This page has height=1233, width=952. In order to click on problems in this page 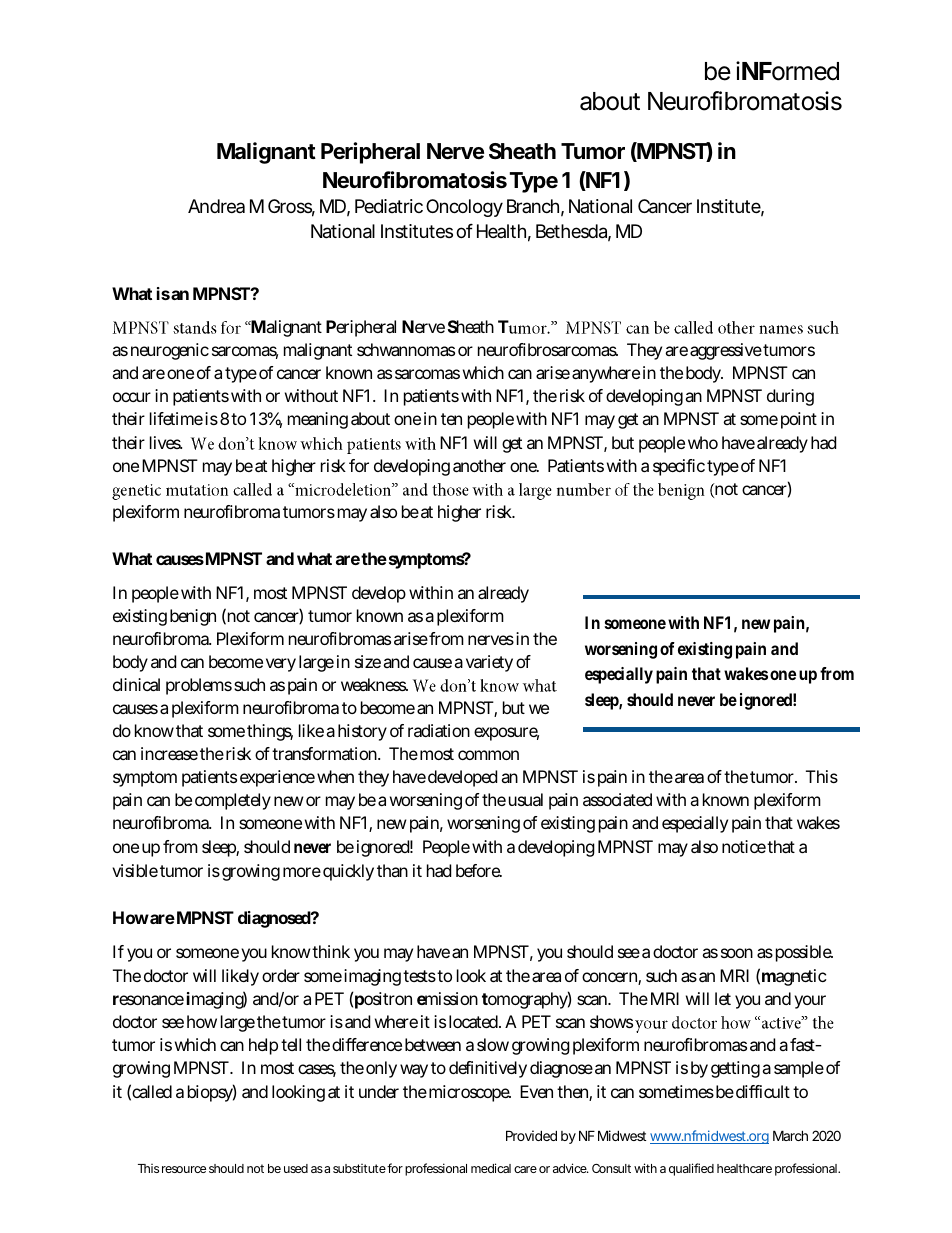, I will do `click(199, 686)`.
